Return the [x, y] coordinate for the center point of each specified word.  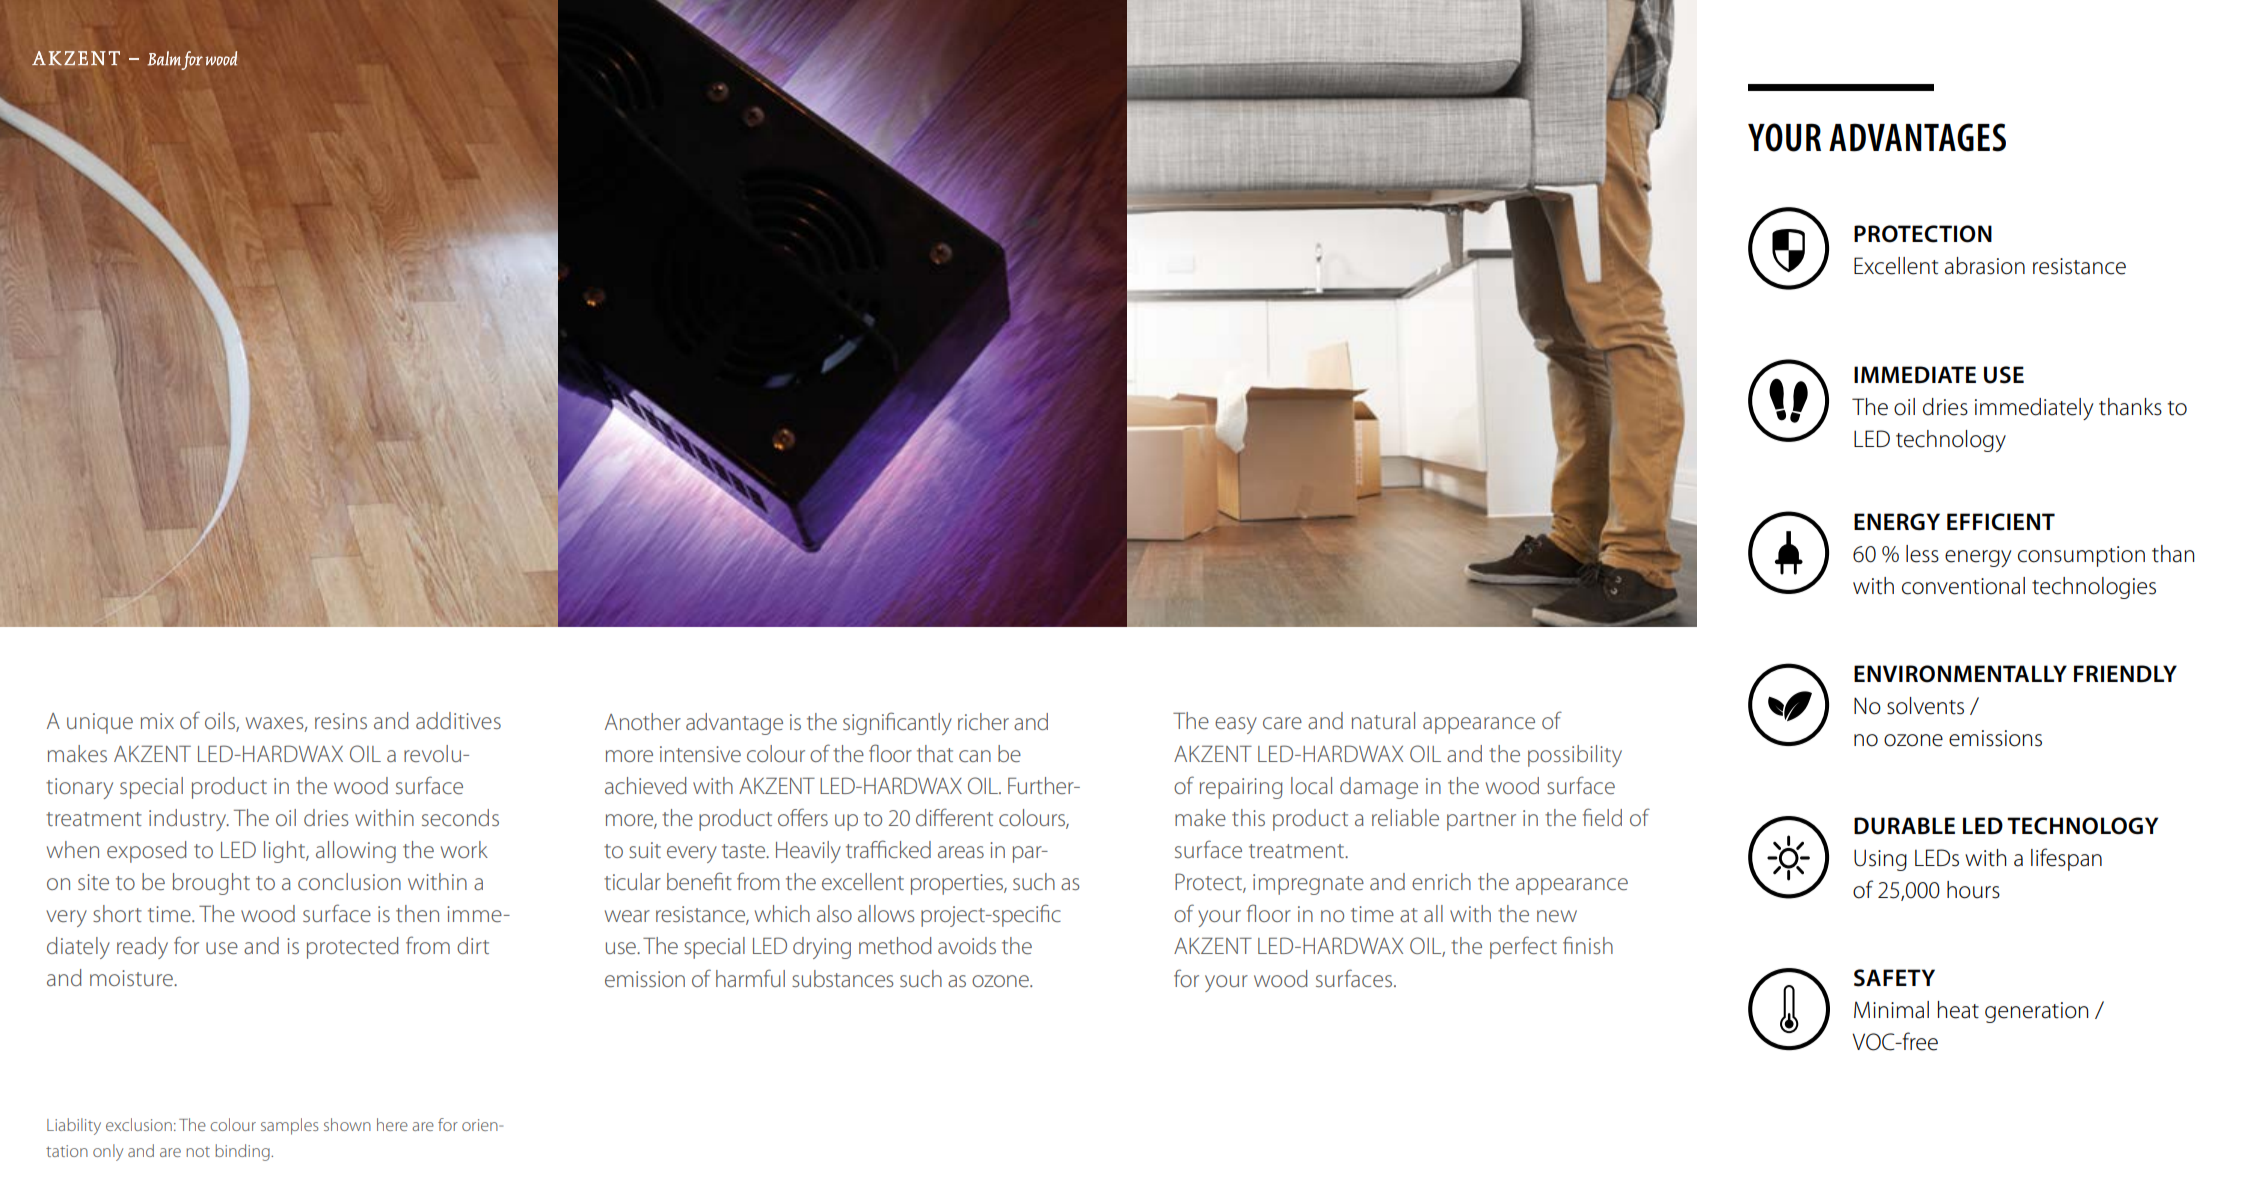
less [1922, 554]
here [392, 1124]
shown [347, 1124]
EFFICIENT [2001, 522]
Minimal [1891, 1010]
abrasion [1985, 266]
